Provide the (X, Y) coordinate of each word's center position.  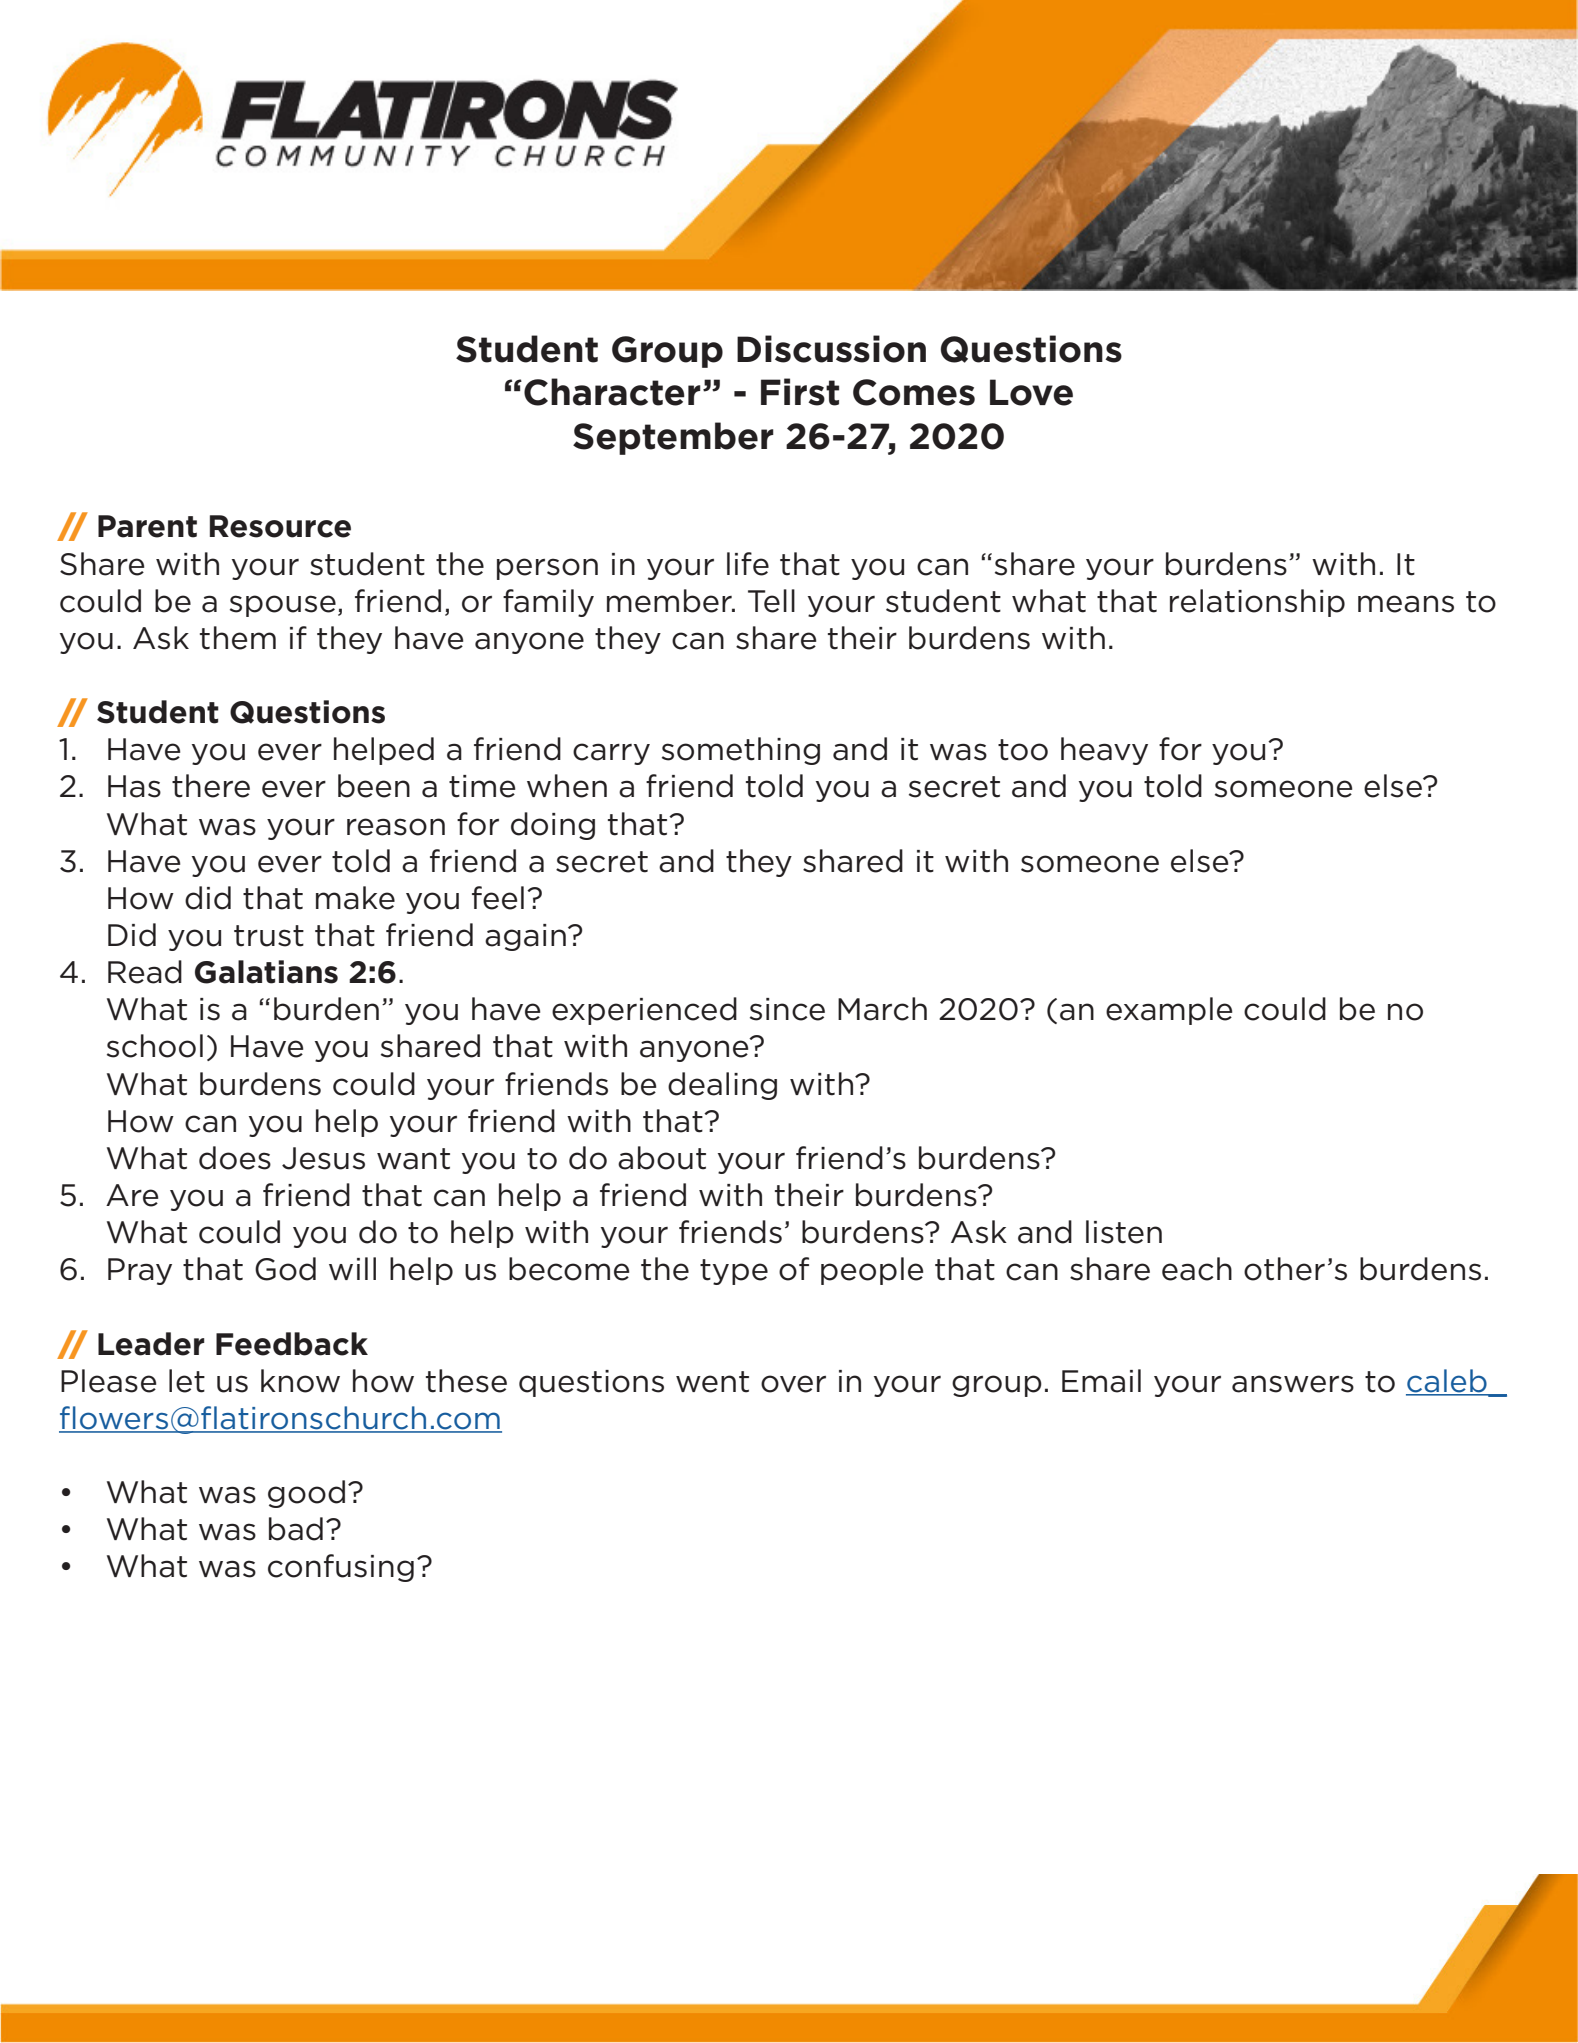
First (800, 392)
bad (296, 1529)
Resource (280, 526)
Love (1031, 392)
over (793, 1384)
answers (1293, 1384)
